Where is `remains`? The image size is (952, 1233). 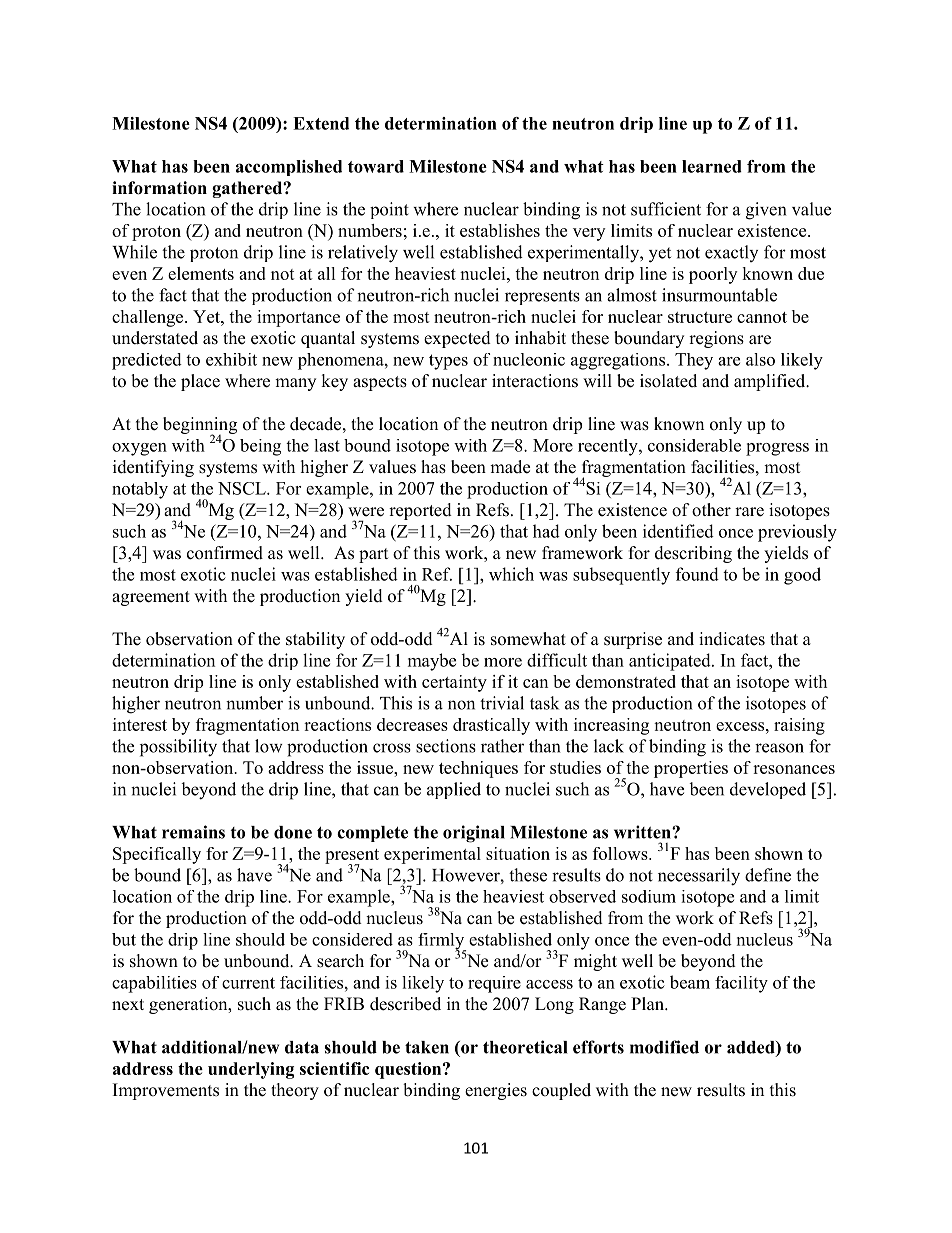
remains is located at coordinates (193, 832).
